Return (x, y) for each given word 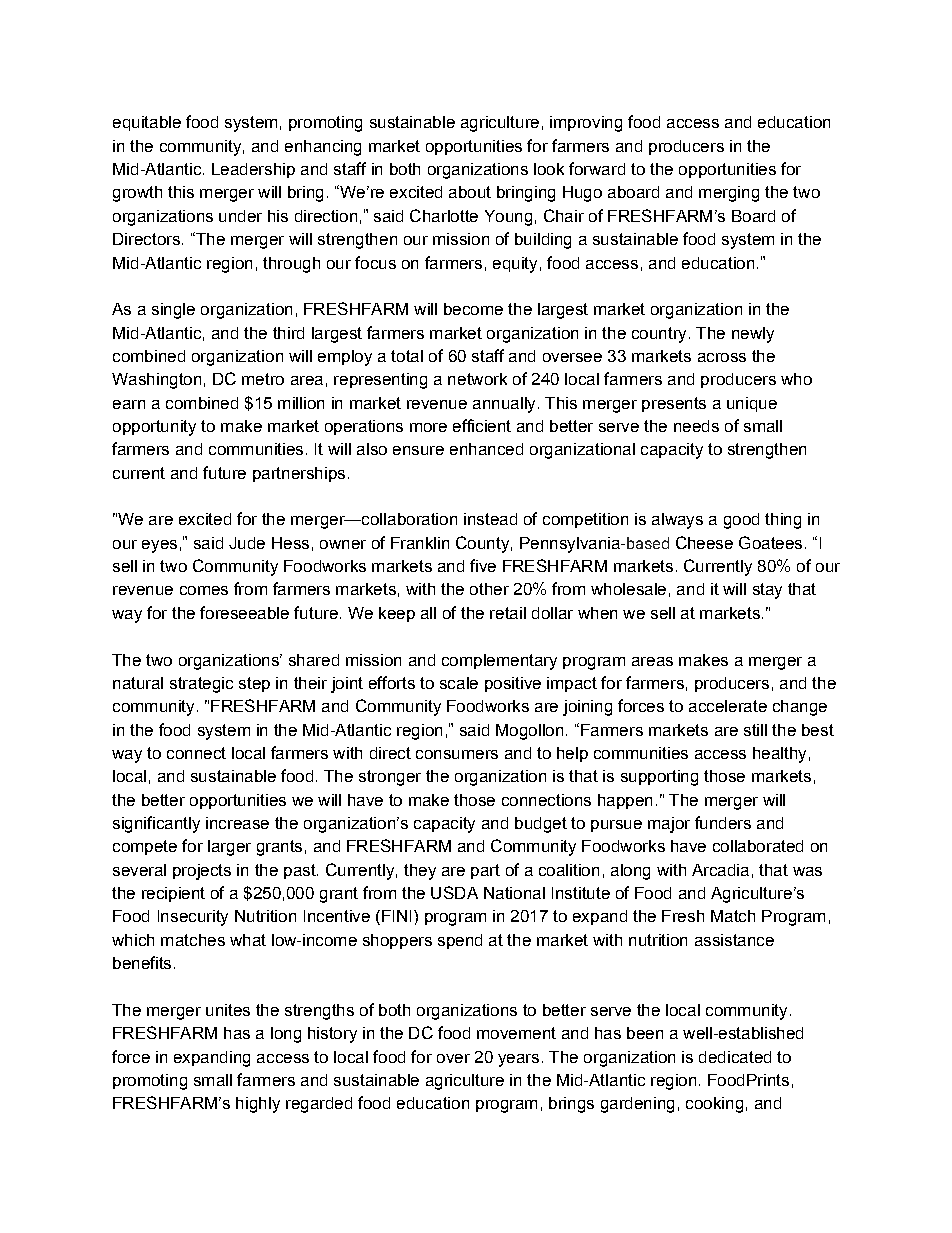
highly (258, 1105)
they (420, 872)
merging (729, 194)
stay (767, 591)
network (477, 379)
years (518, 1060)
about (470, 192)
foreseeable (244, 612)
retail (508, 613)
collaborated (758, 846)
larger (229, 848)
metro (263, 379)
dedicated (735, 1057)
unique (752, 404)
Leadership (253, 170)
